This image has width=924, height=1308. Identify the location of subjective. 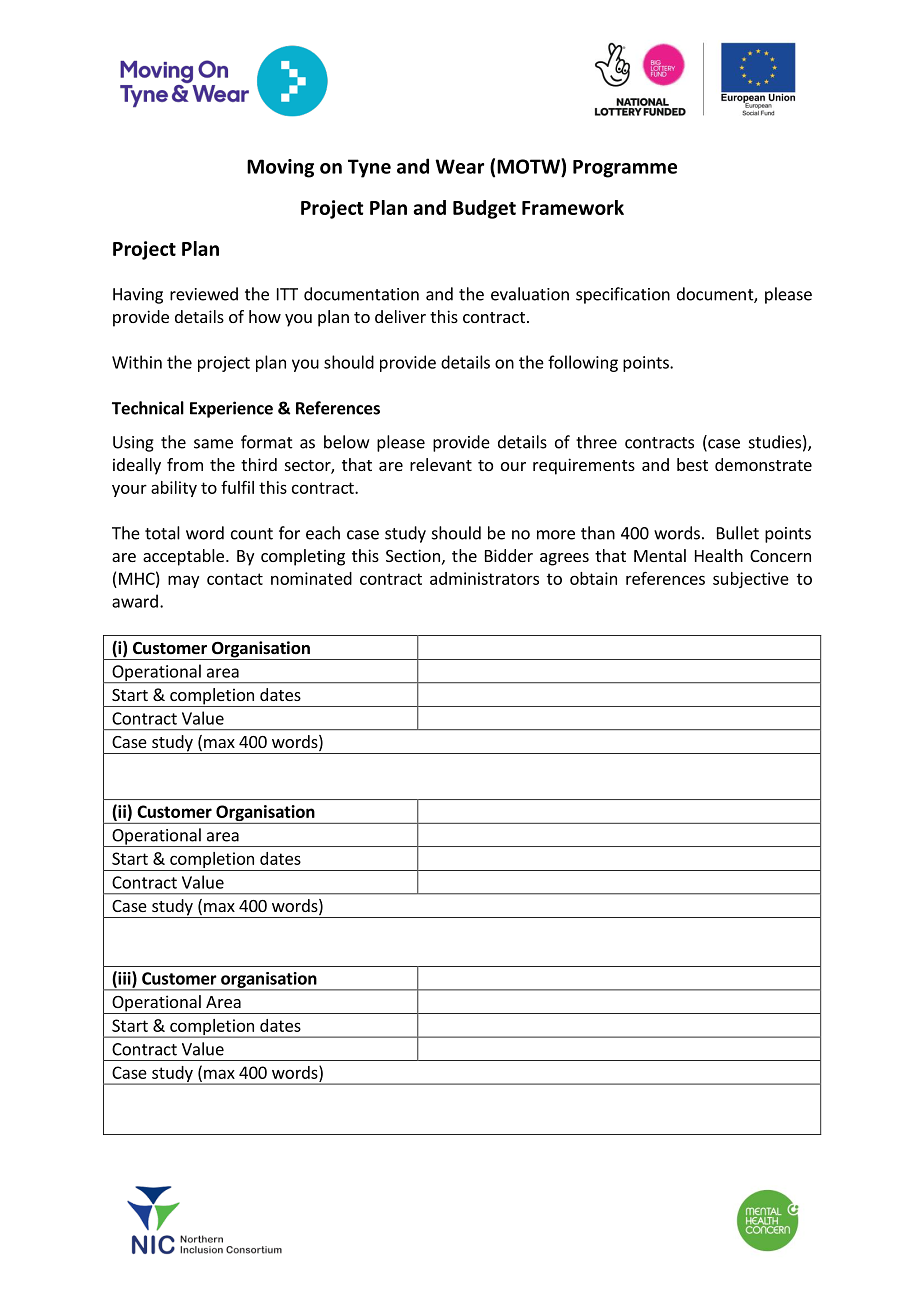
(751, 580).
